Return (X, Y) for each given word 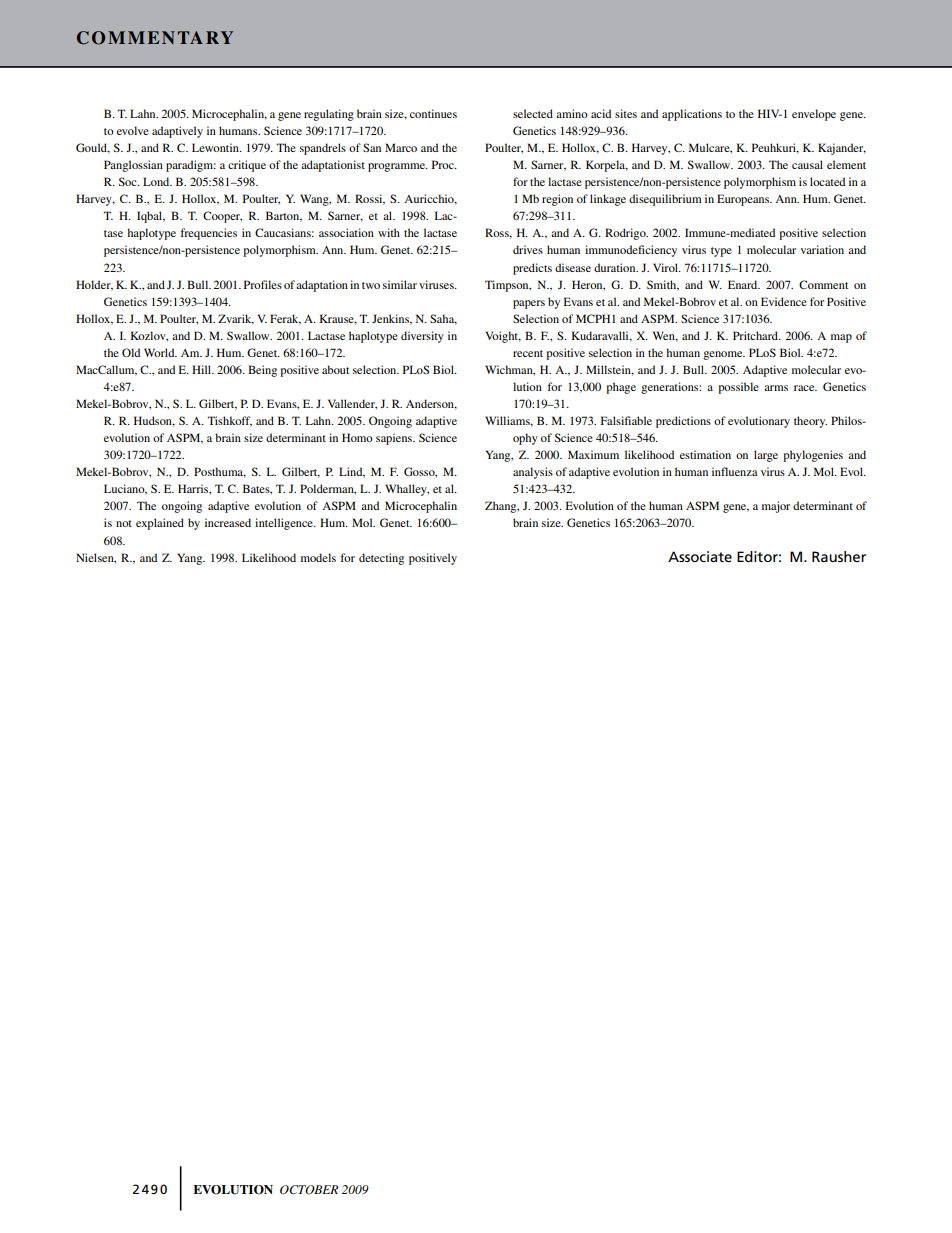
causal (807, 164)
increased (228, 522)
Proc (444, 164)
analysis (533, 473)
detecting (381, 559)
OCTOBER (309, 1190)
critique (247, 166)
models (318, 557)
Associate (700, 556)
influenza (735, 471)
